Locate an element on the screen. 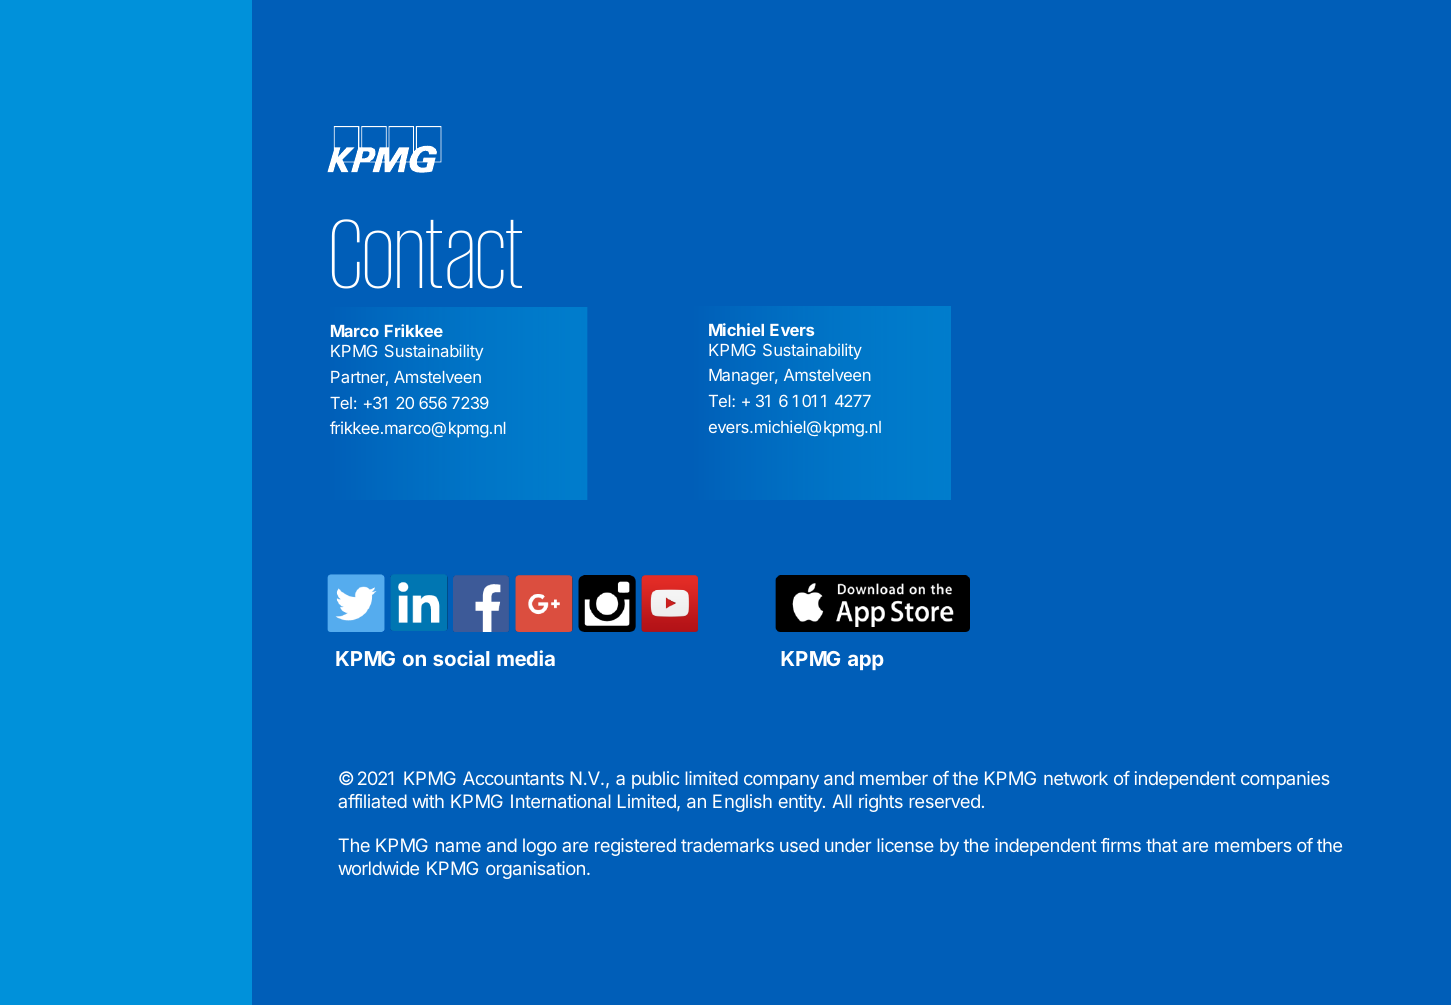 This screenshot has width=1451, height=1005. Contact is located at coordinates (427, 254).
